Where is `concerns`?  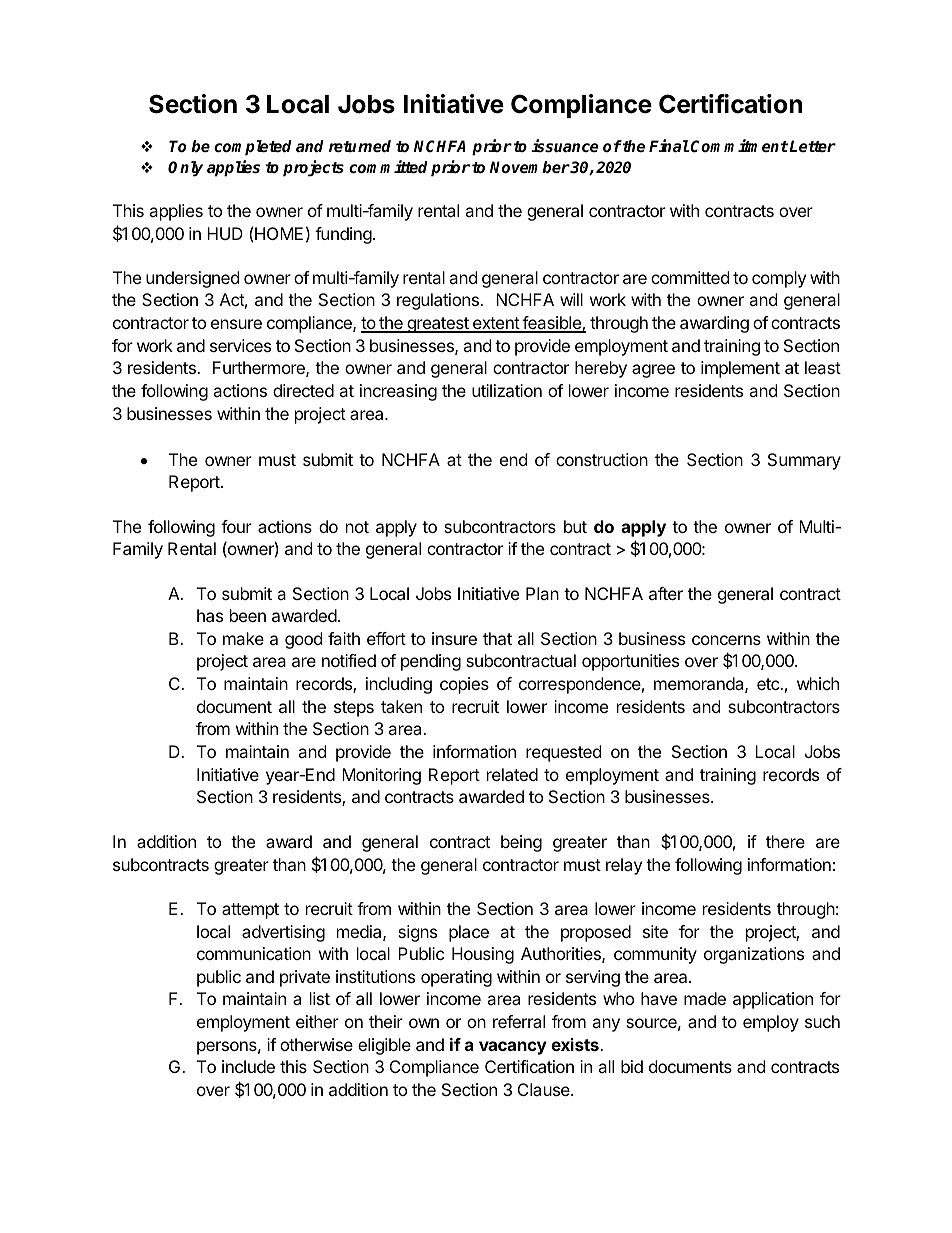 concerns is located at coordinates (726, 640).
